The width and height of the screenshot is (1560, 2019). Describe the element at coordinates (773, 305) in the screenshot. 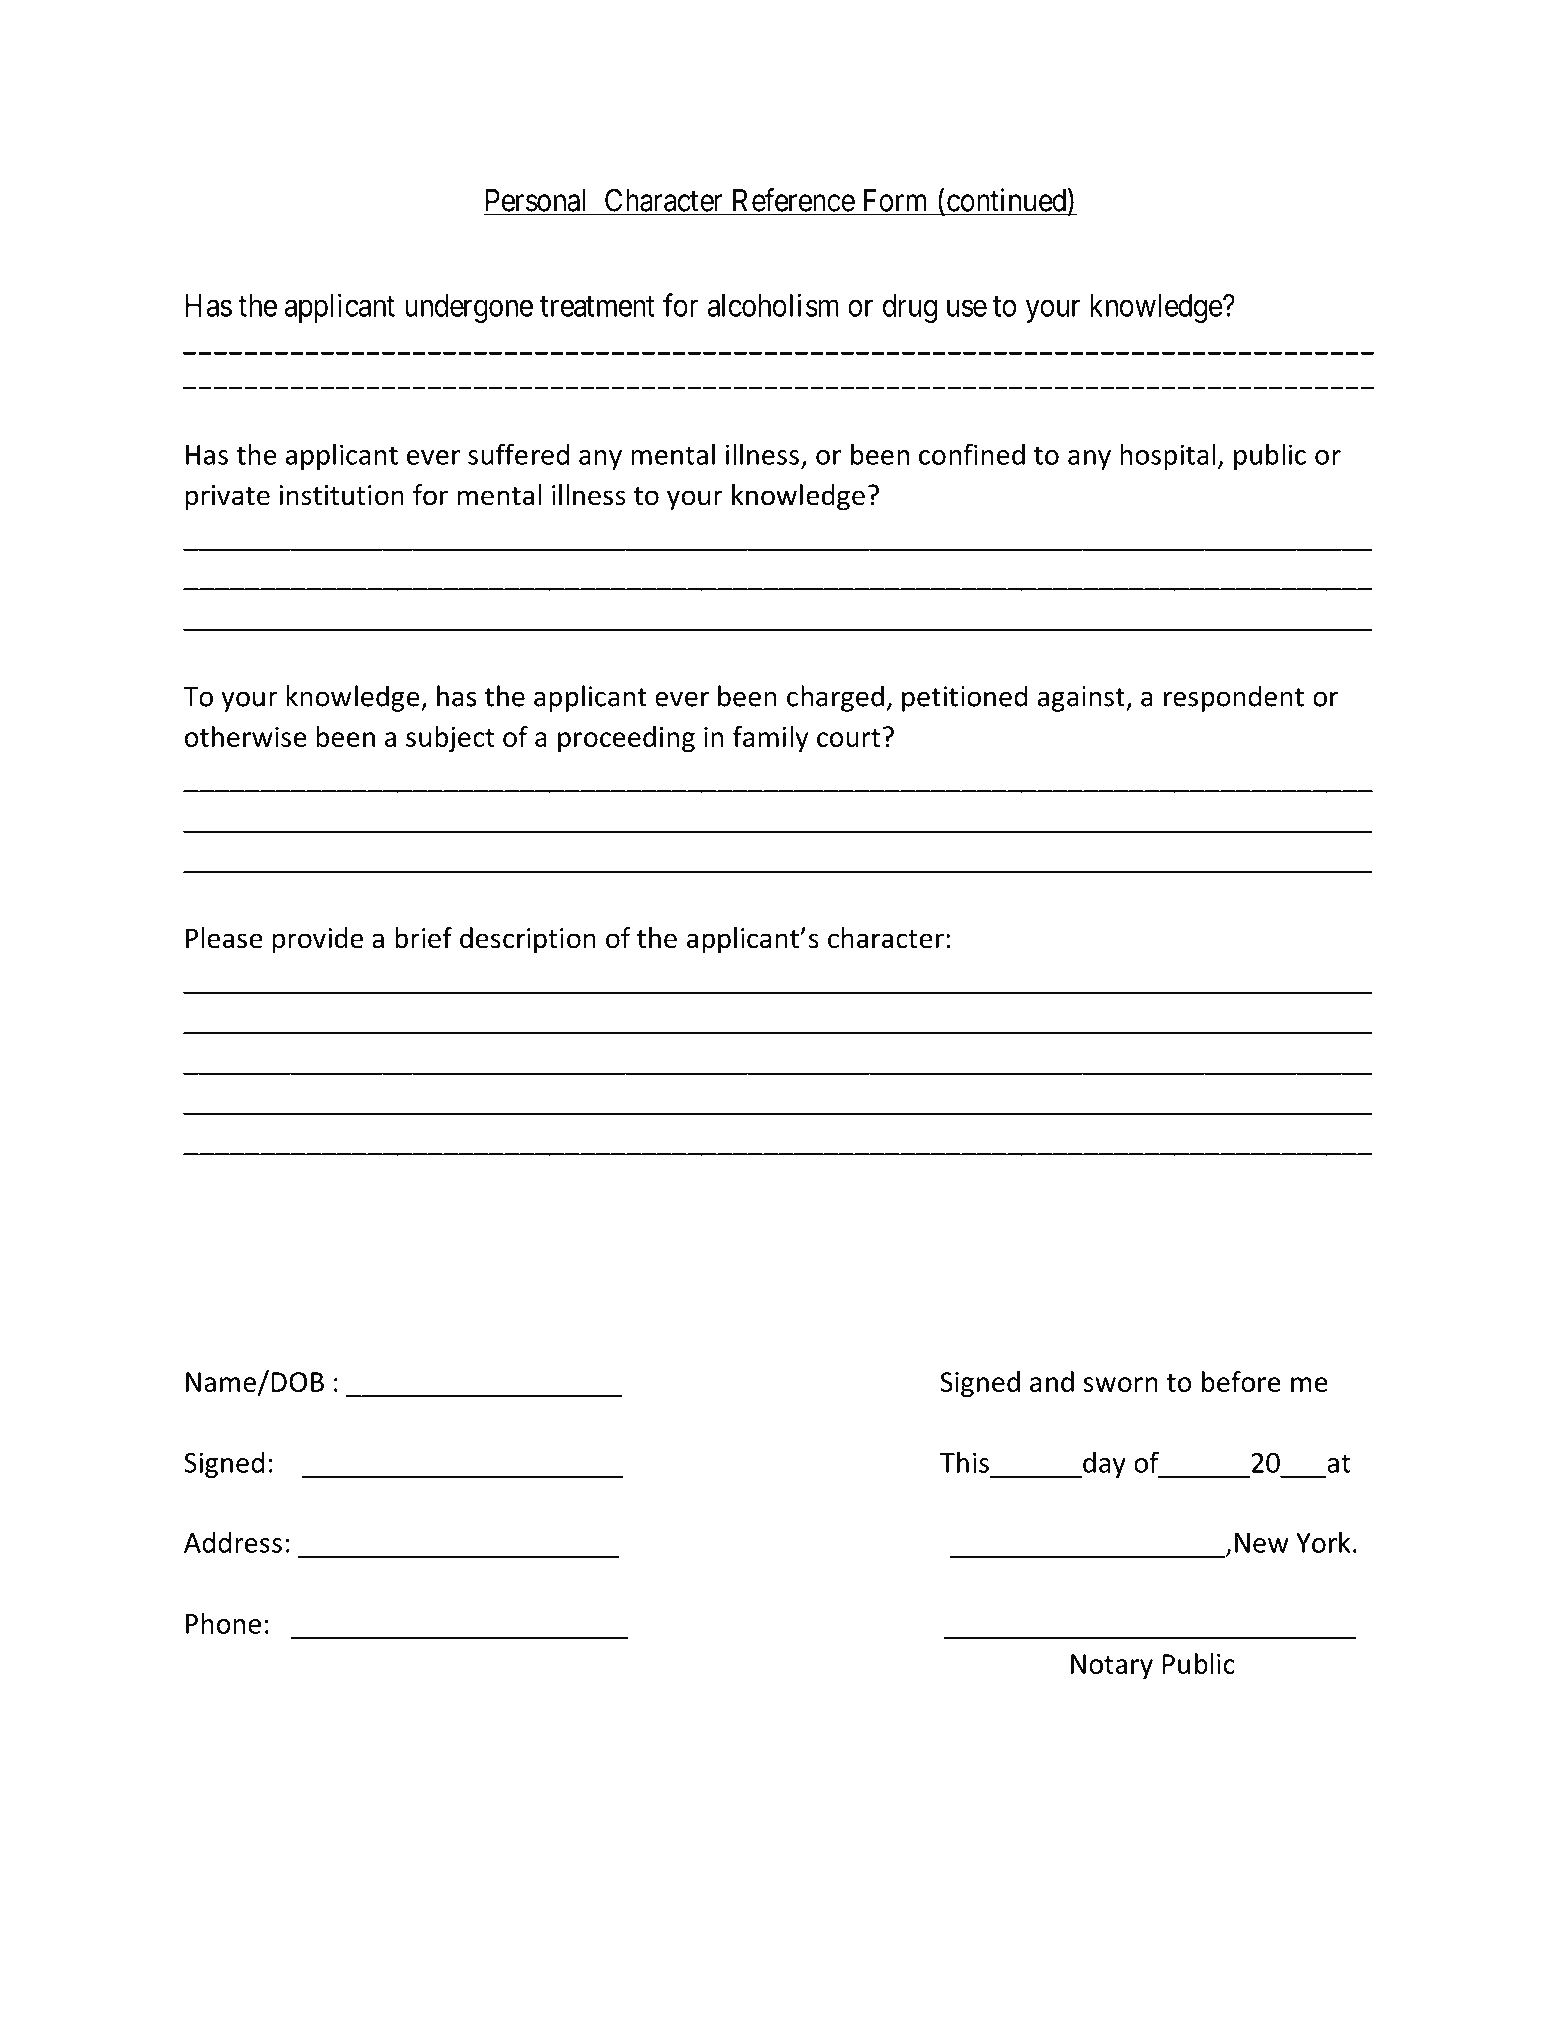

I see `alcoholism` at that location.
